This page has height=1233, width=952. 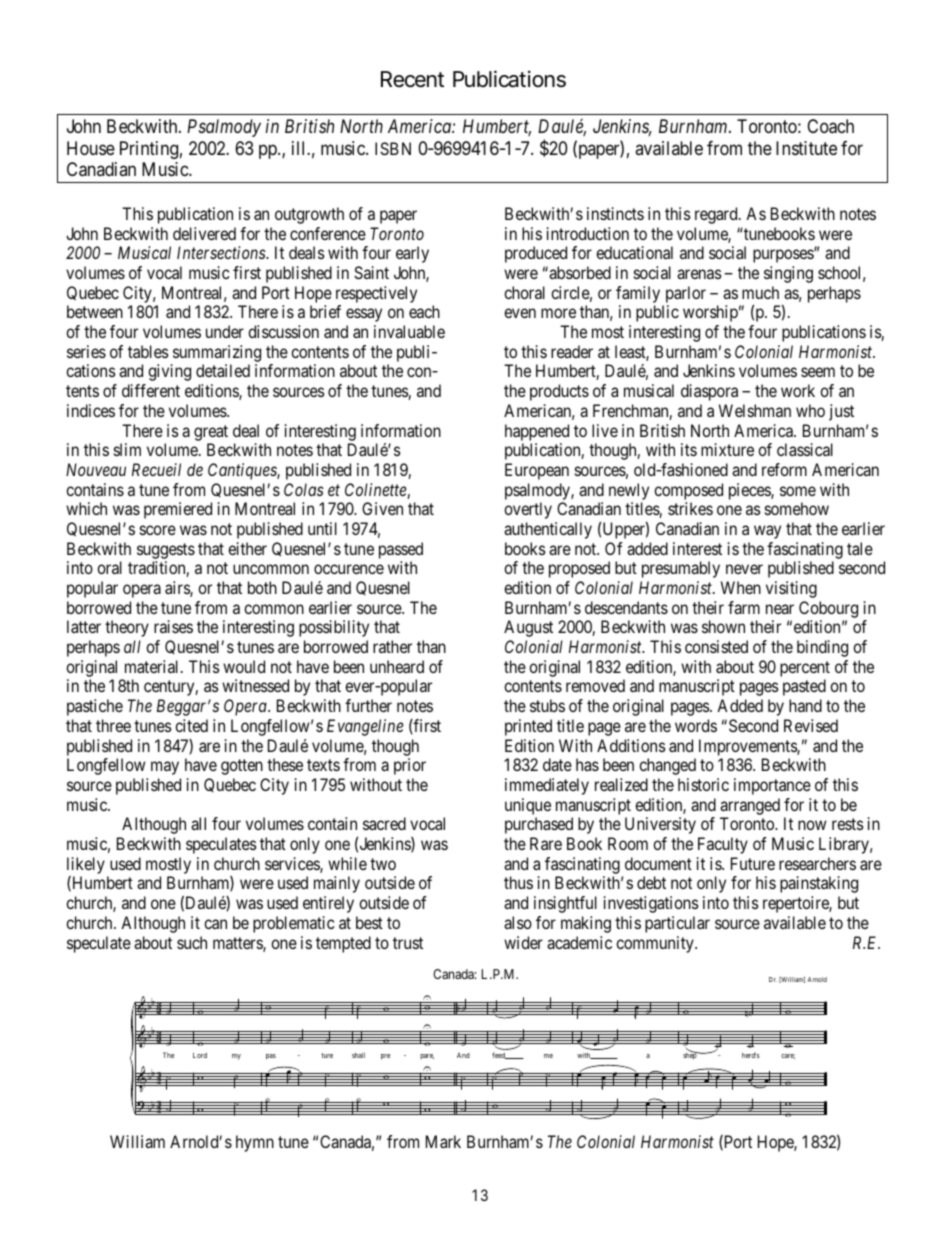 I want to click on reform, so click(x=784, y=469).
